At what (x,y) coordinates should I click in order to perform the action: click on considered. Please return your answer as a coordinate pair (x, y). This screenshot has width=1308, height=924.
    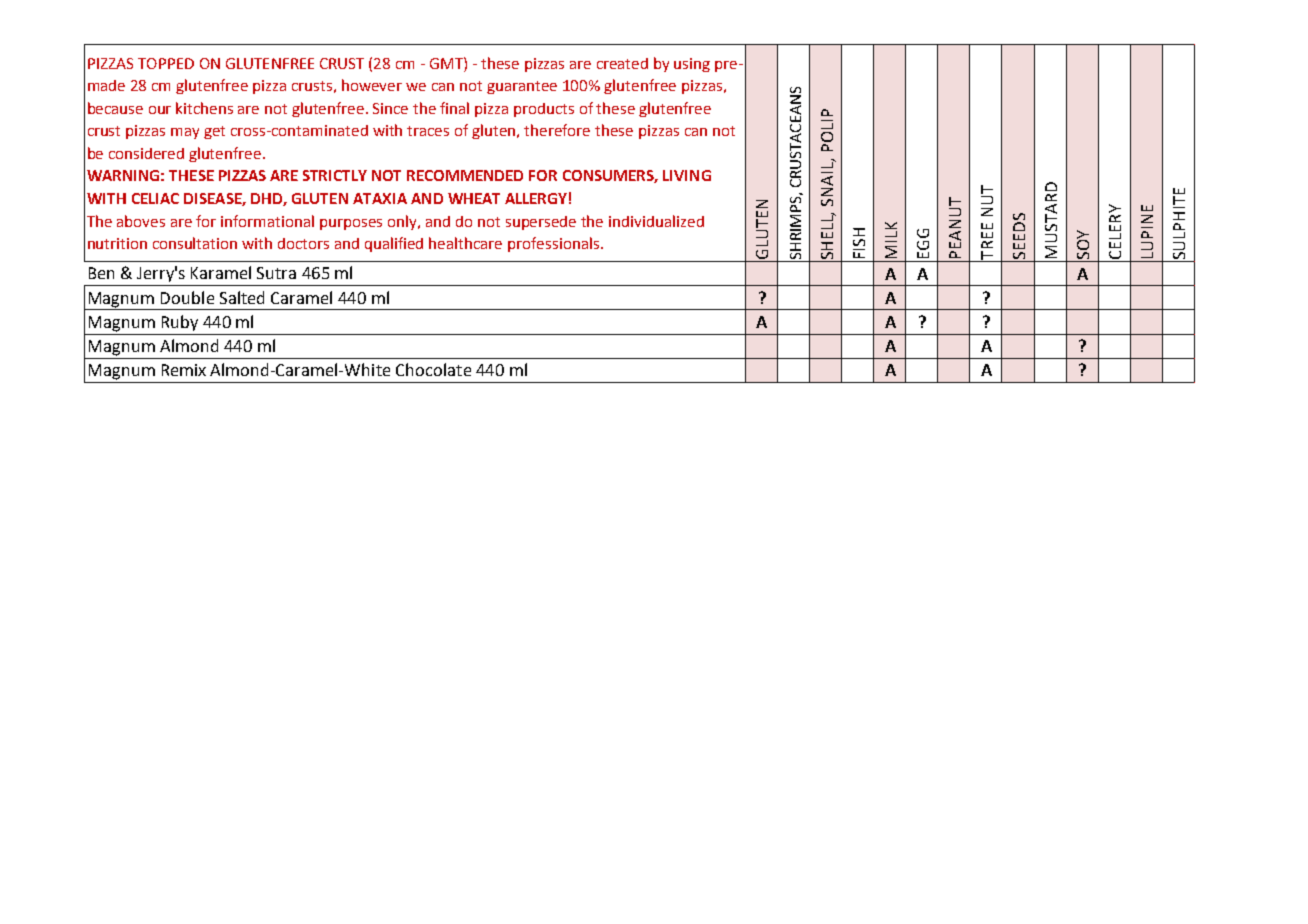
    Looking at the image, I should click on (146, 153).
